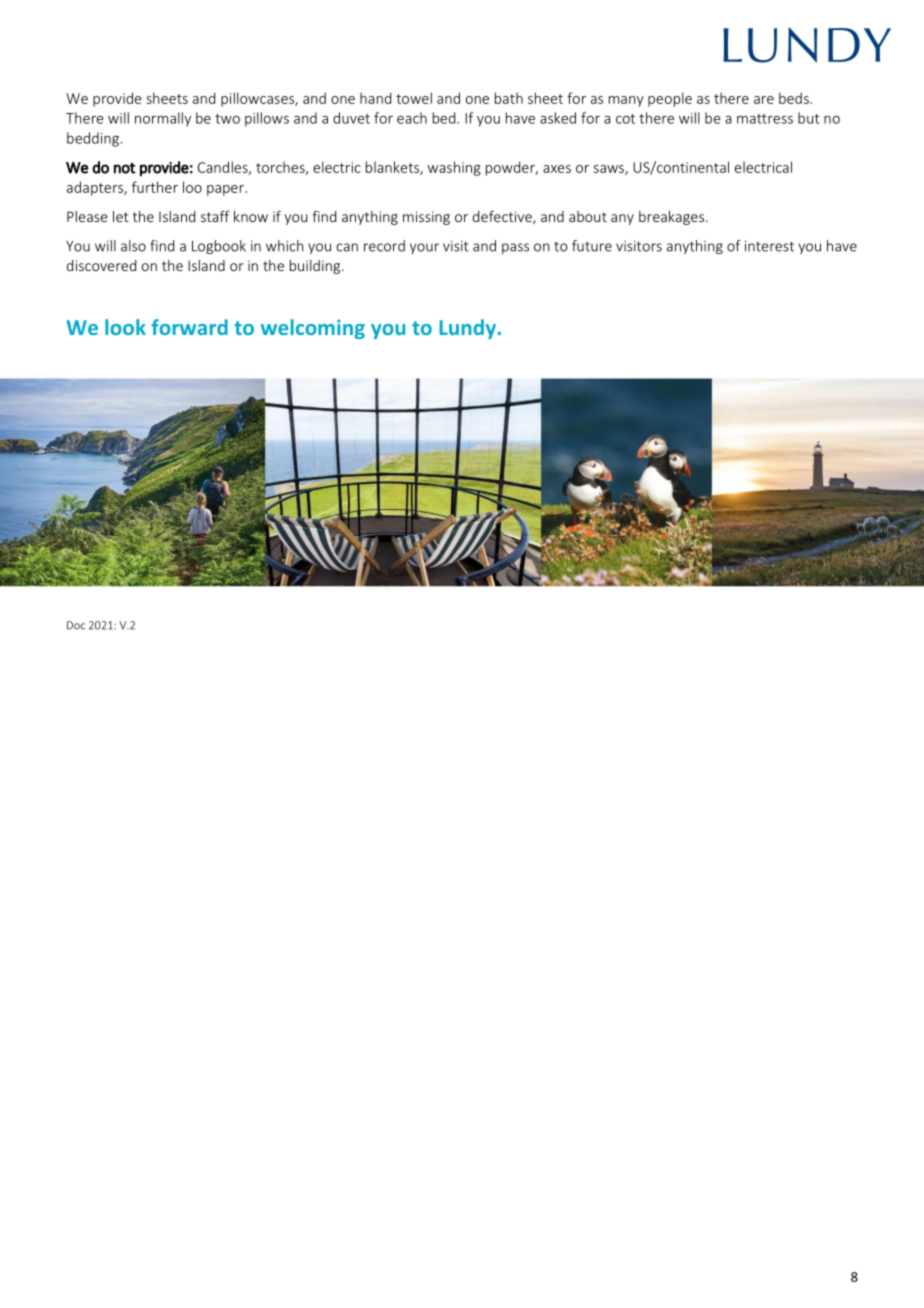 This screenshot has height=1308, width=924. Describe the element at coordinates (76, 625) in the screenshot. I see `Doc` at that location.
